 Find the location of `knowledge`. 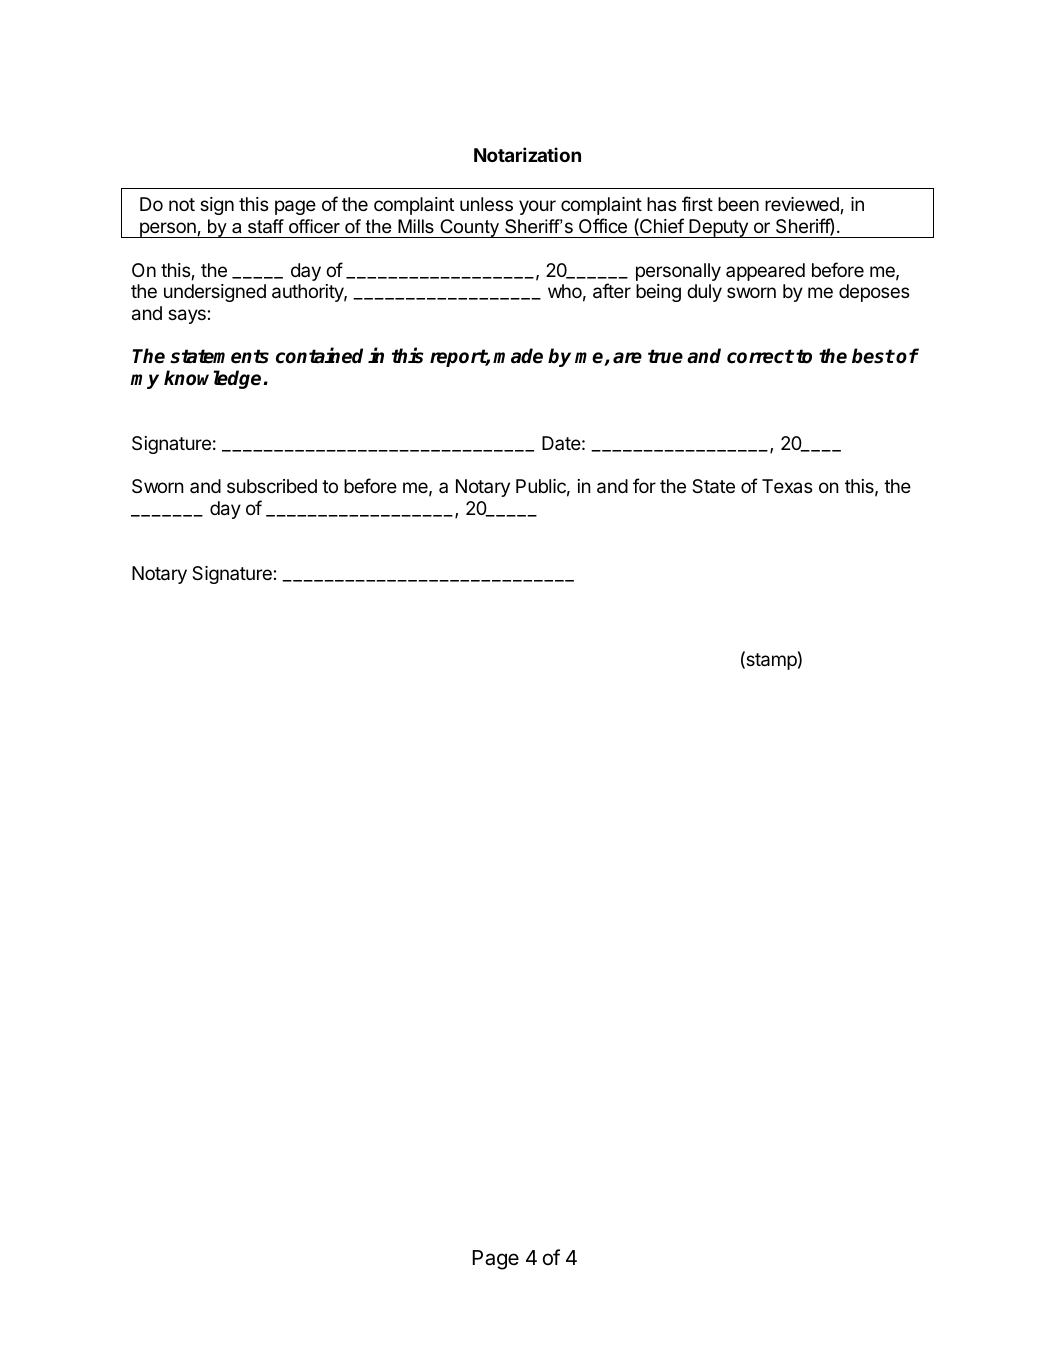

knowledge is located at coordinates (212, 379).
